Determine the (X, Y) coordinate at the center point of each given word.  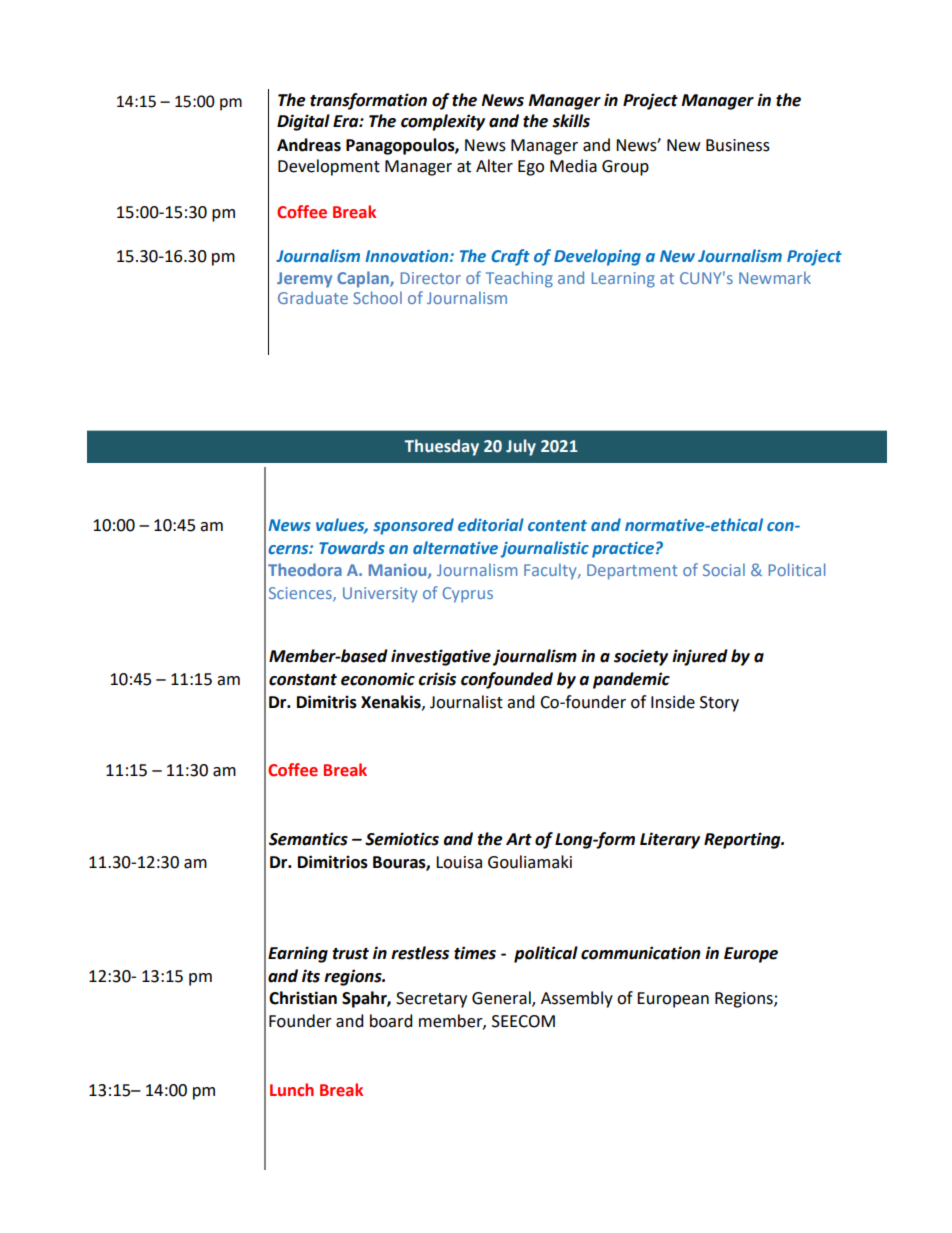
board (391, 1021)
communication (641, 953)
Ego (531, 168)
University (380, 595)
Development (329, 167)
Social (724, 569)
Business (738, 145)
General (502, 999)
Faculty (551, 571)
